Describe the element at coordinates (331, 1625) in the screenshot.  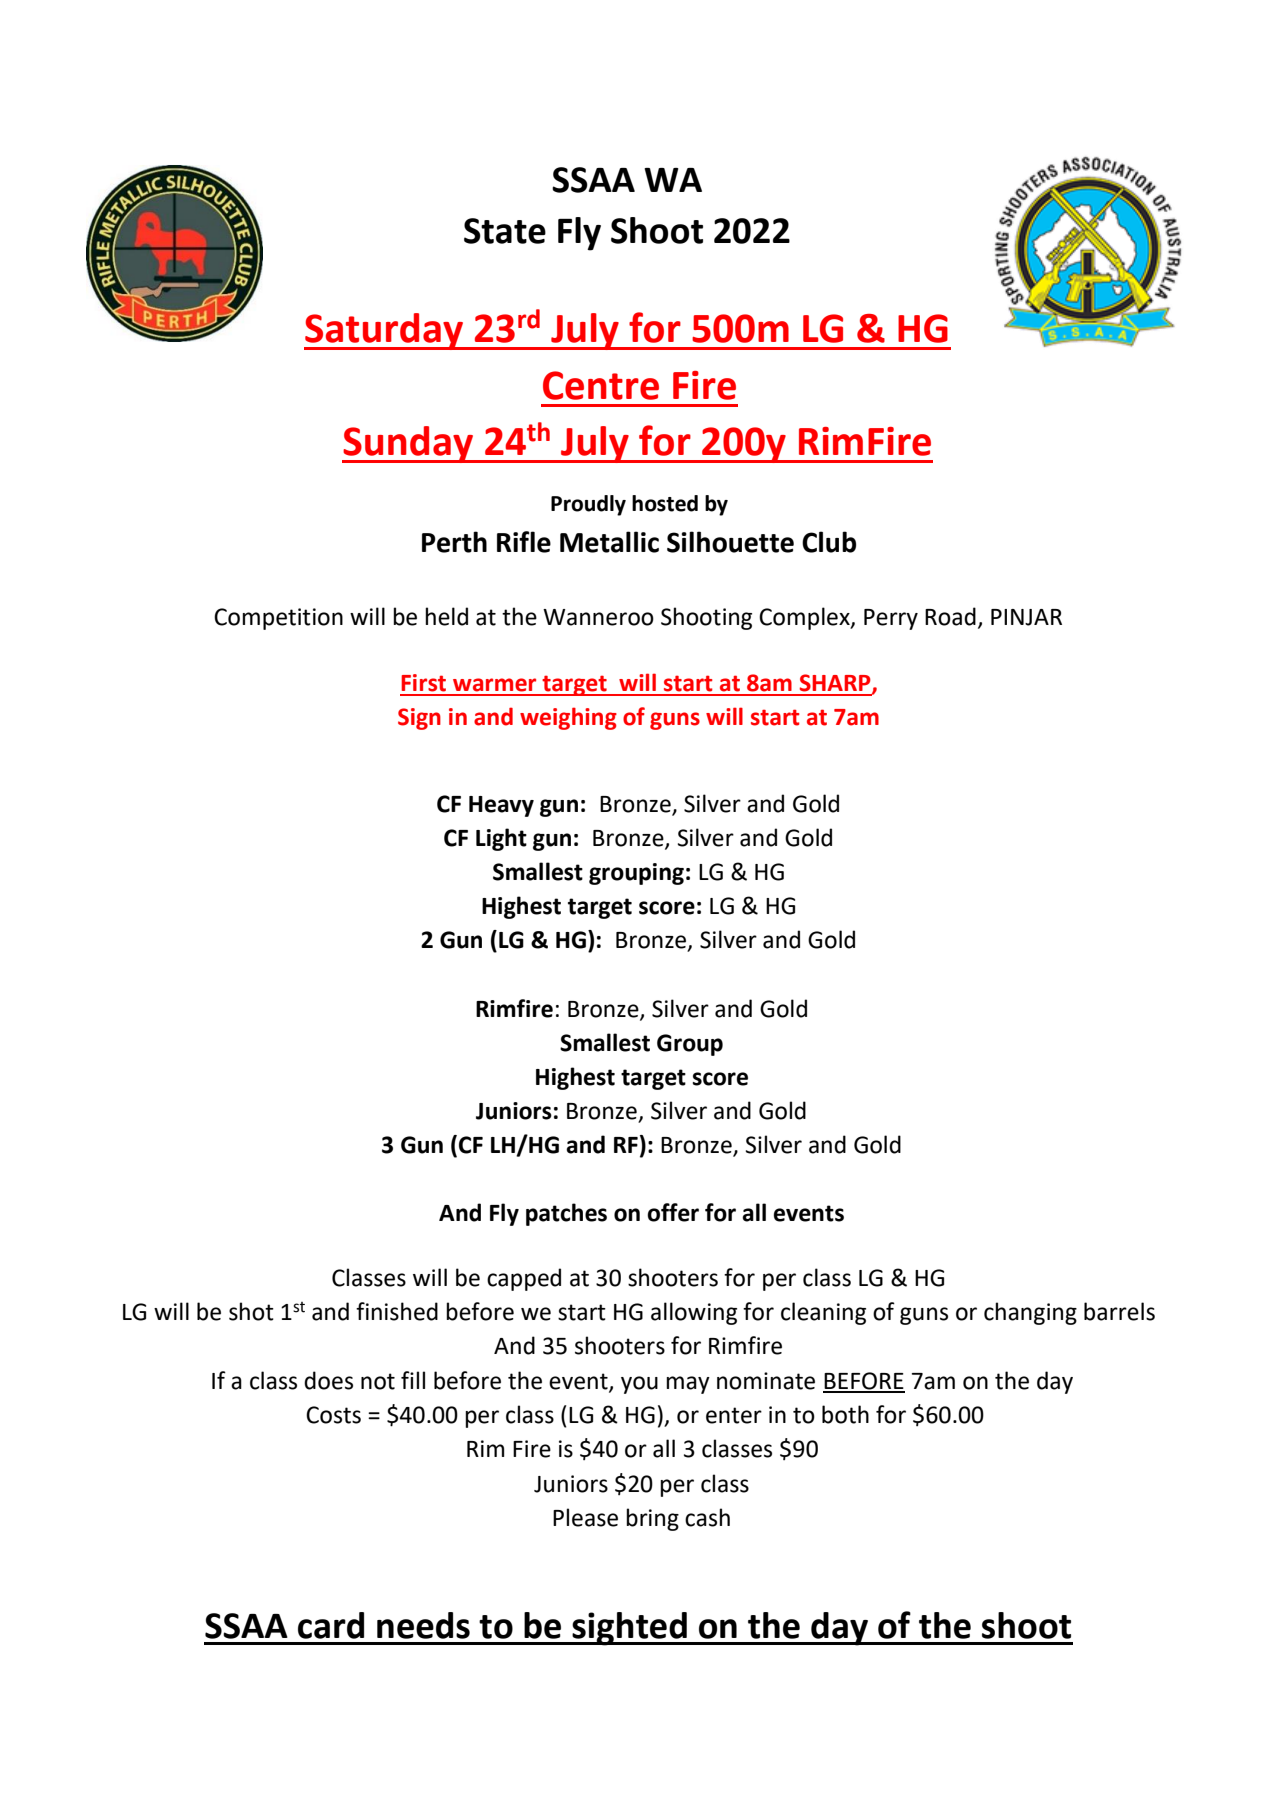
I see `card` at that location.
